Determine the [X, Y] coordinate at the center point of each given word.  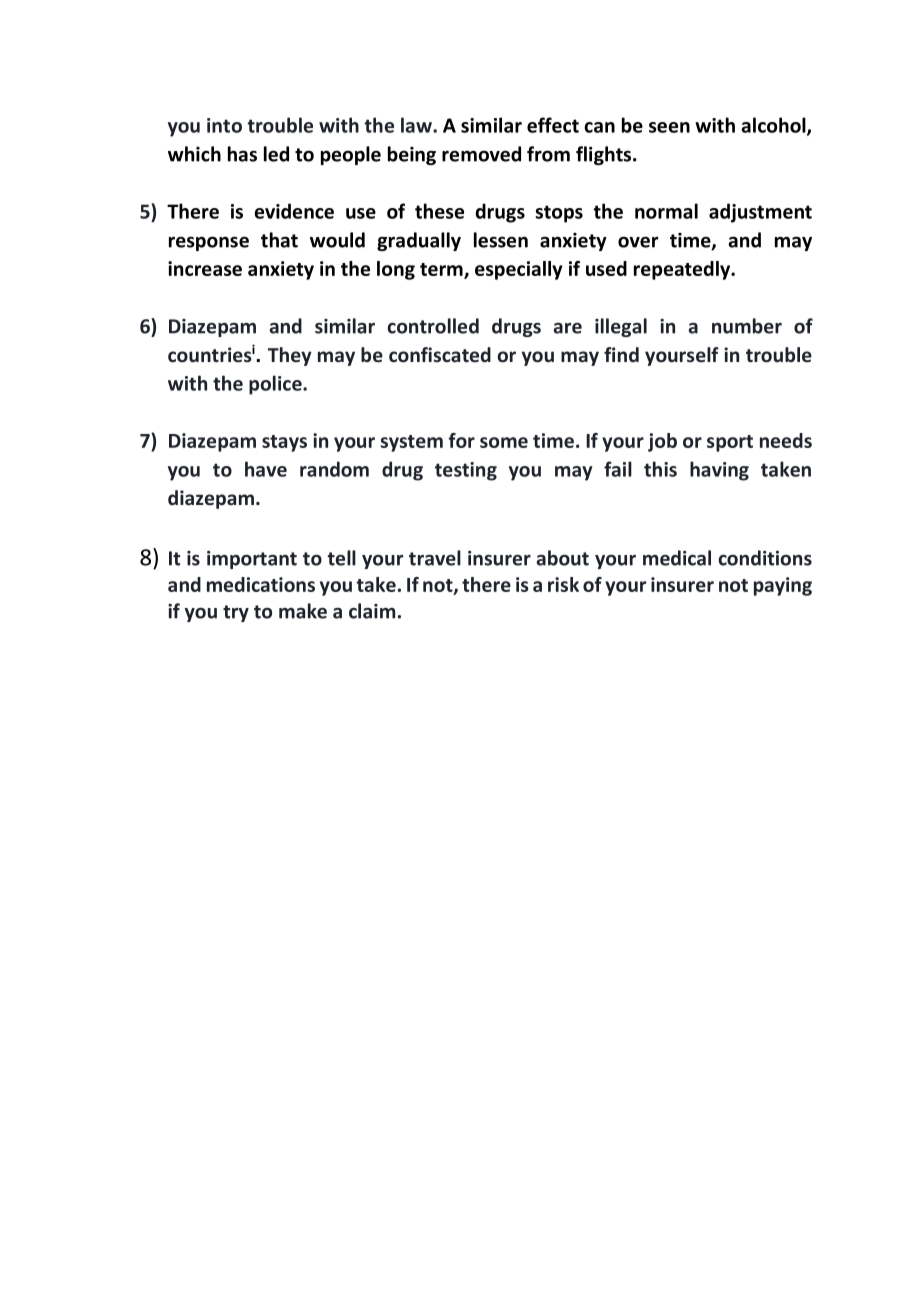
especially [519, 270]
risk [563, 584]
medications [261, 584]
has [242, 154]
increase [205, 268]
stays [284, 443]
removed [481, 154]
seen [669, 127]
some [504, 442]
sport [730, 443]
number [747, 326]
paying [783, 586]
